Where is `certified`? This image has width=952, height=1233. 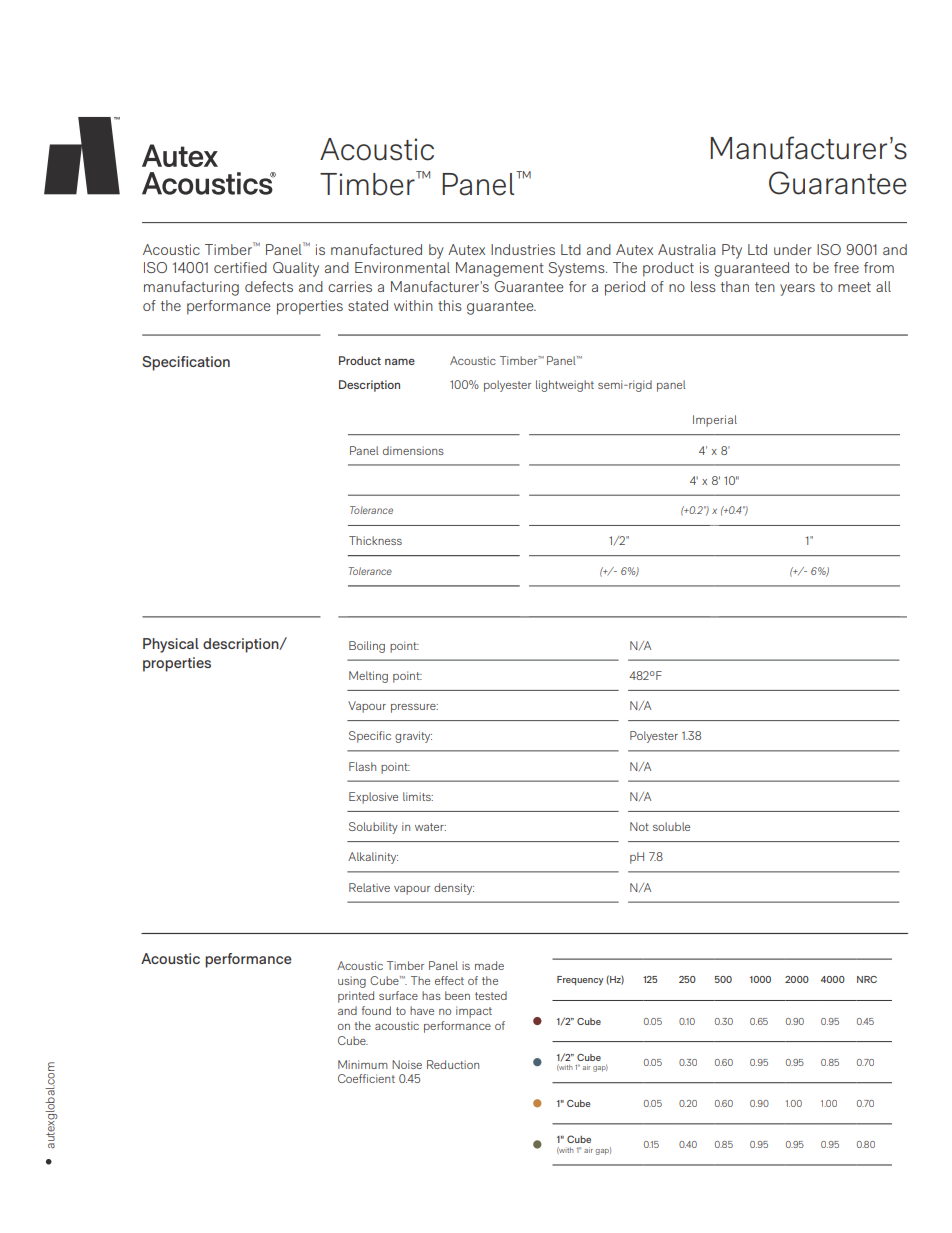 certified is located at coordinates (240, 267).
